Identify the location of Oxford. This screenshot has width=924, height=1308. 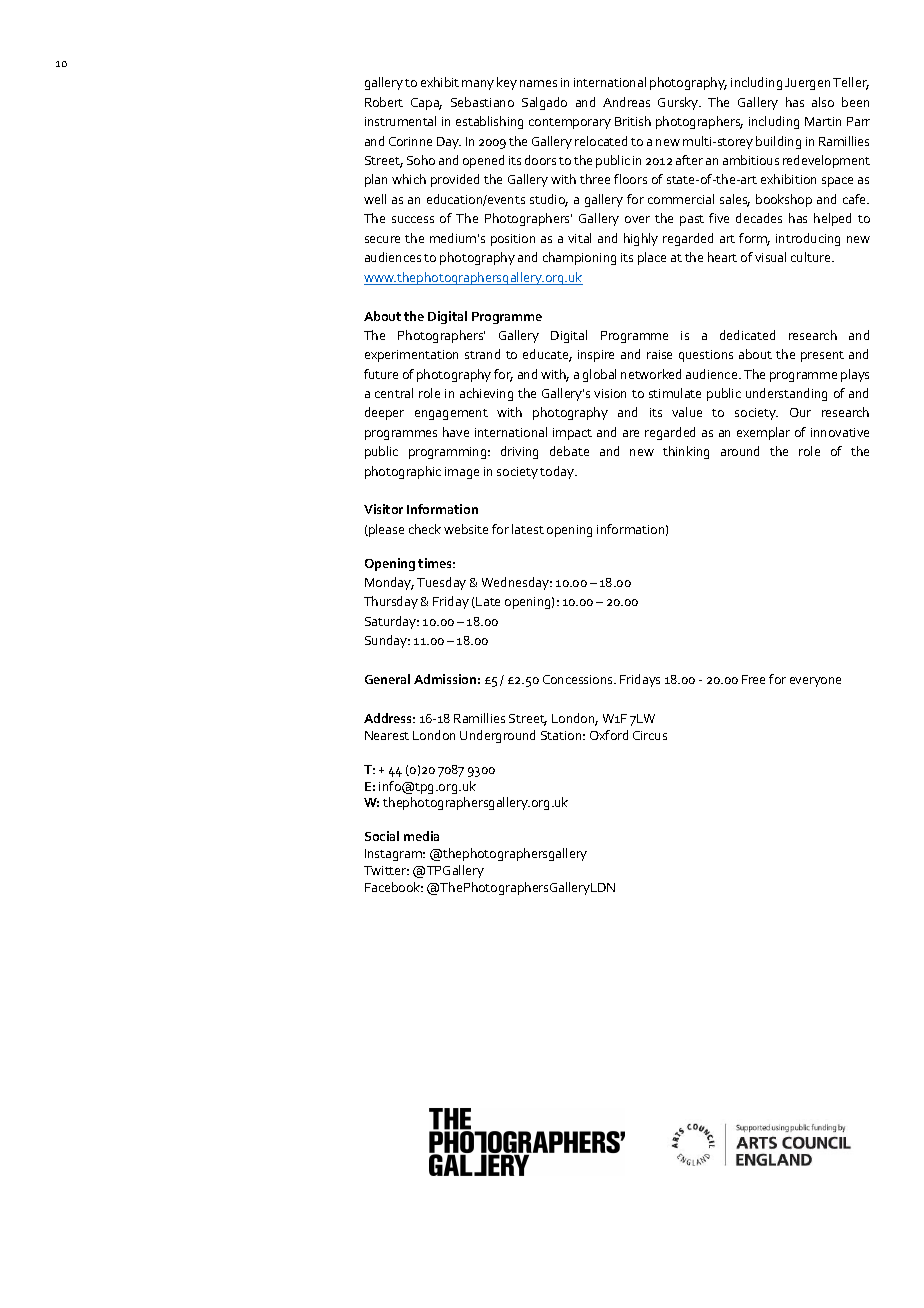
(609, 735).
